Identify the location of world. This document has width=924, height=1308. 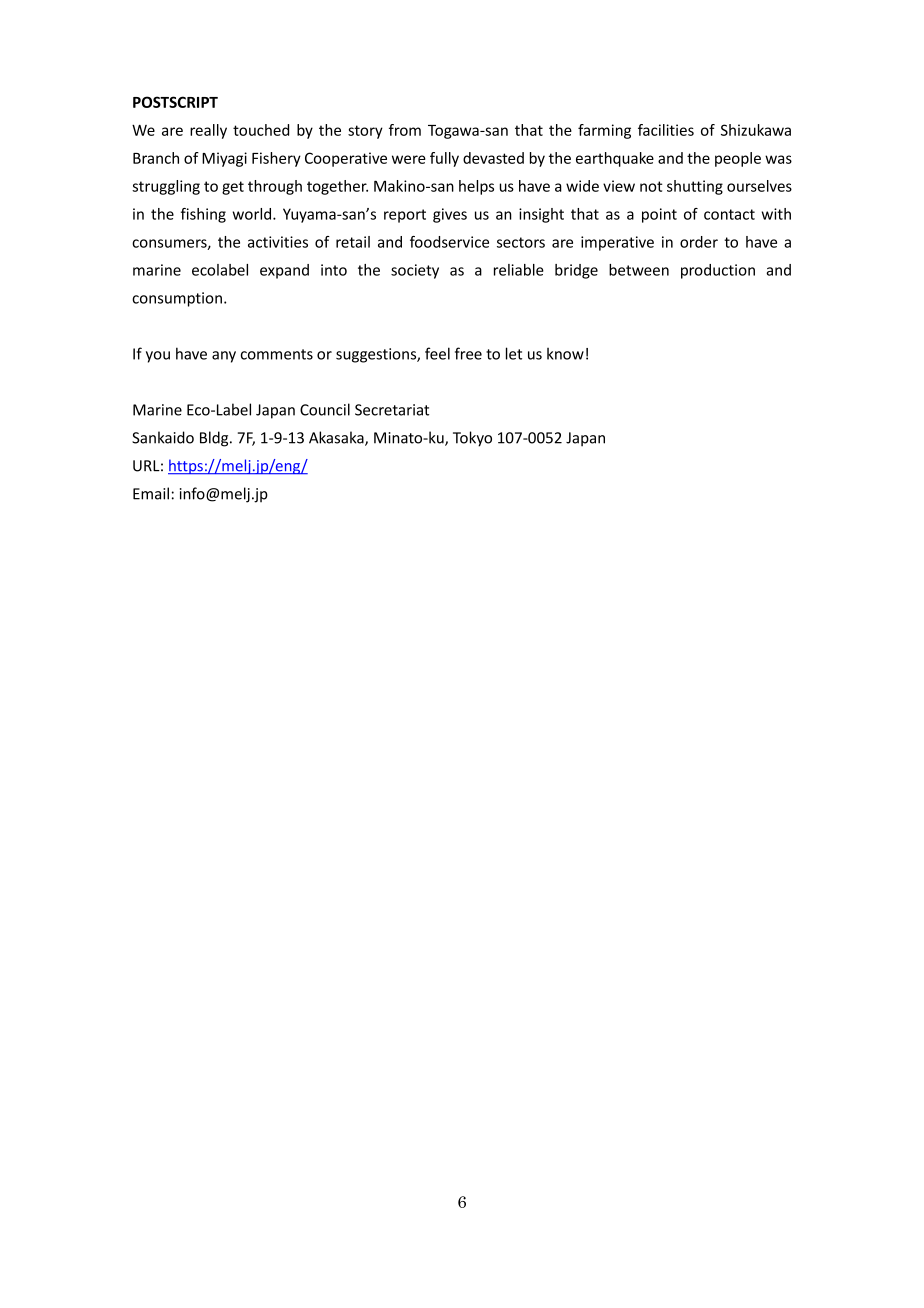
(253, 214).
